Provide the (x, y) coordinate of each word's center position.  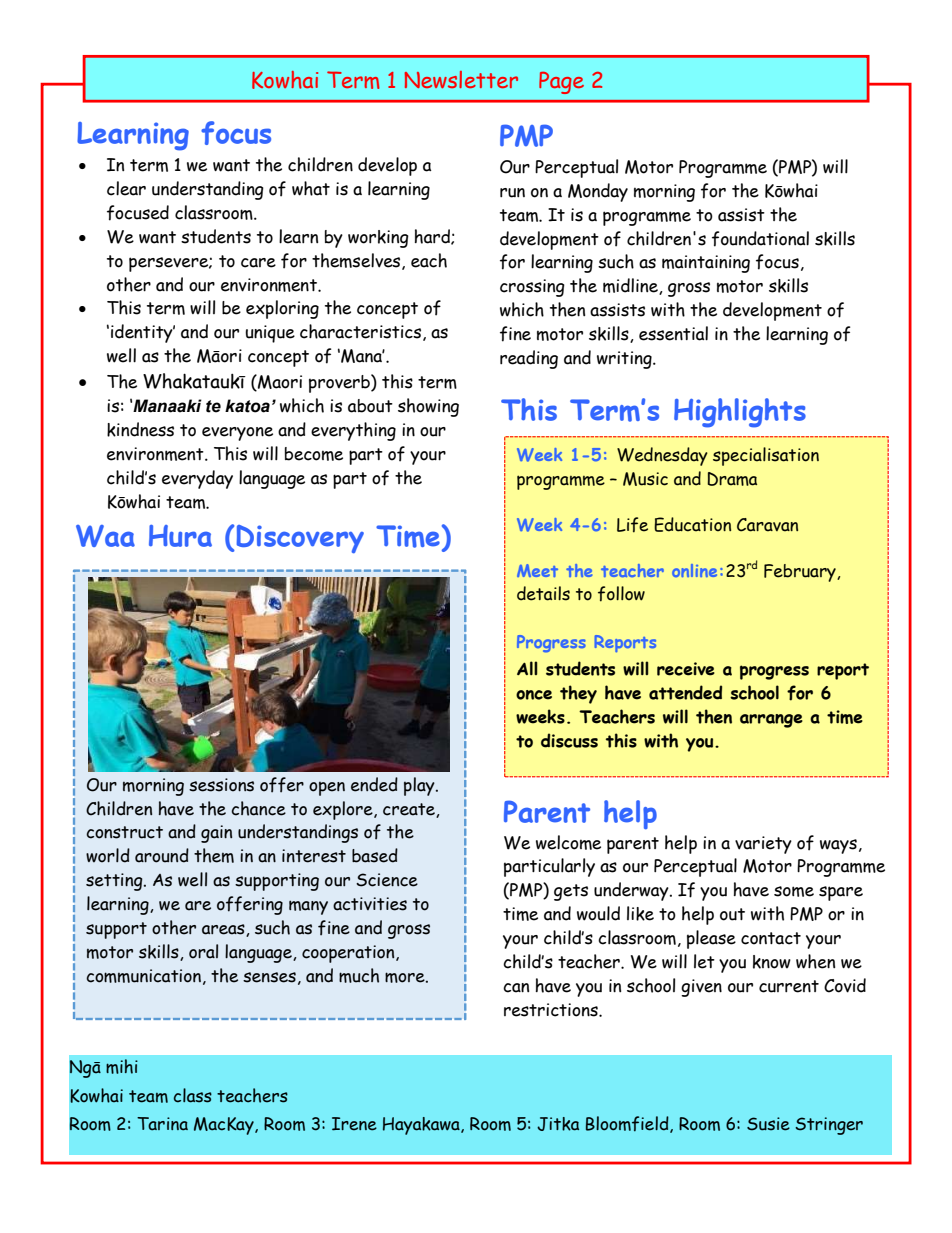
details (543, 593)
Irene (354, 1124)
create (410, 810)
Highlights (740, 413)
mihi (122, 1066)
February (801, 573)
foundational (760, 239)
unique (270, 334)
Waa (105, 536)
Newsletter (461, 79)
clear (126, 188)
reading (529, 359)
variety (763, 845)
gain (216, 834)
